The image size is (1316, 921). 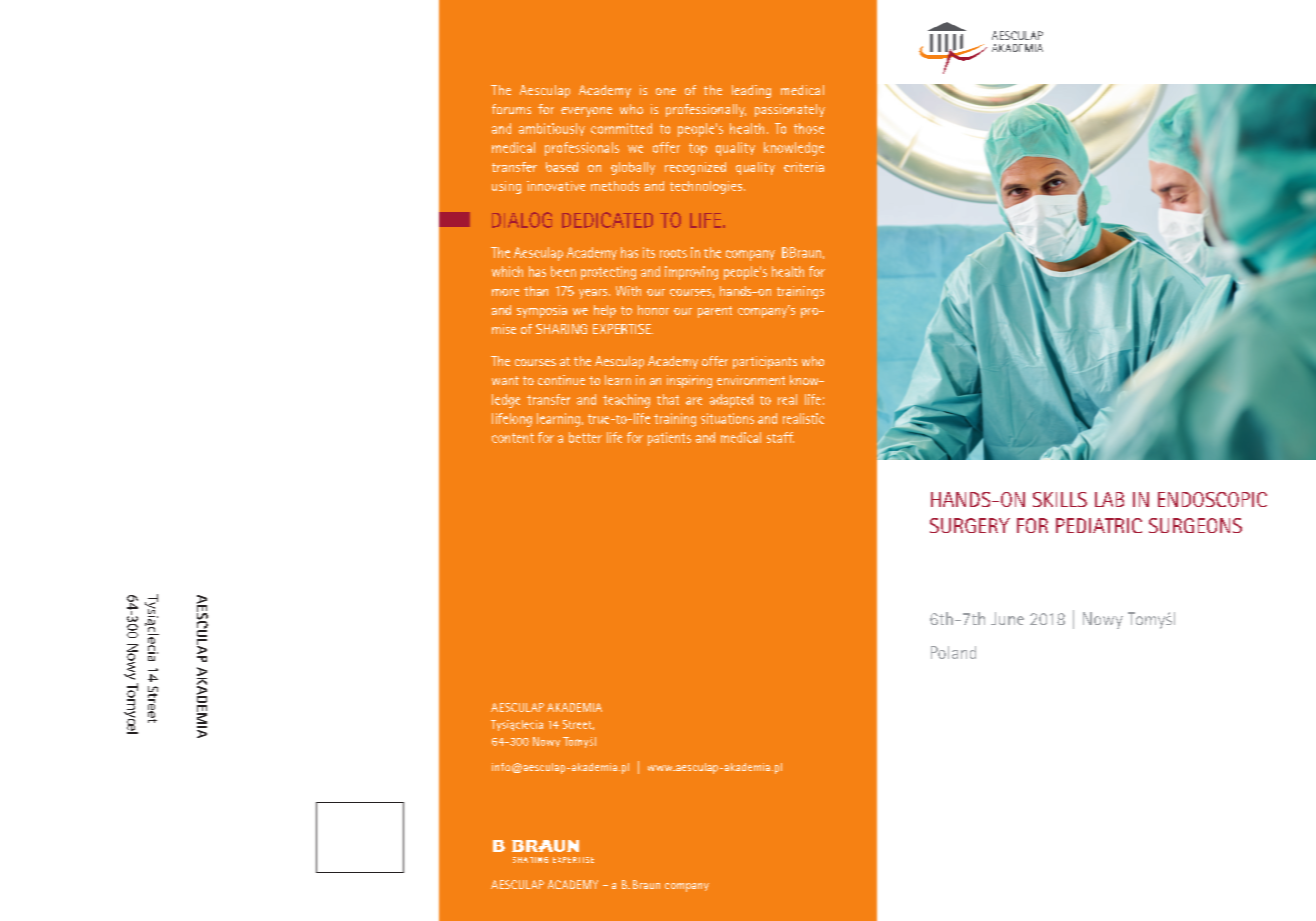 What do you see at coordinates (790, 110) in the screenshot?
I see `passionately` at bounding box center [790, 110].
